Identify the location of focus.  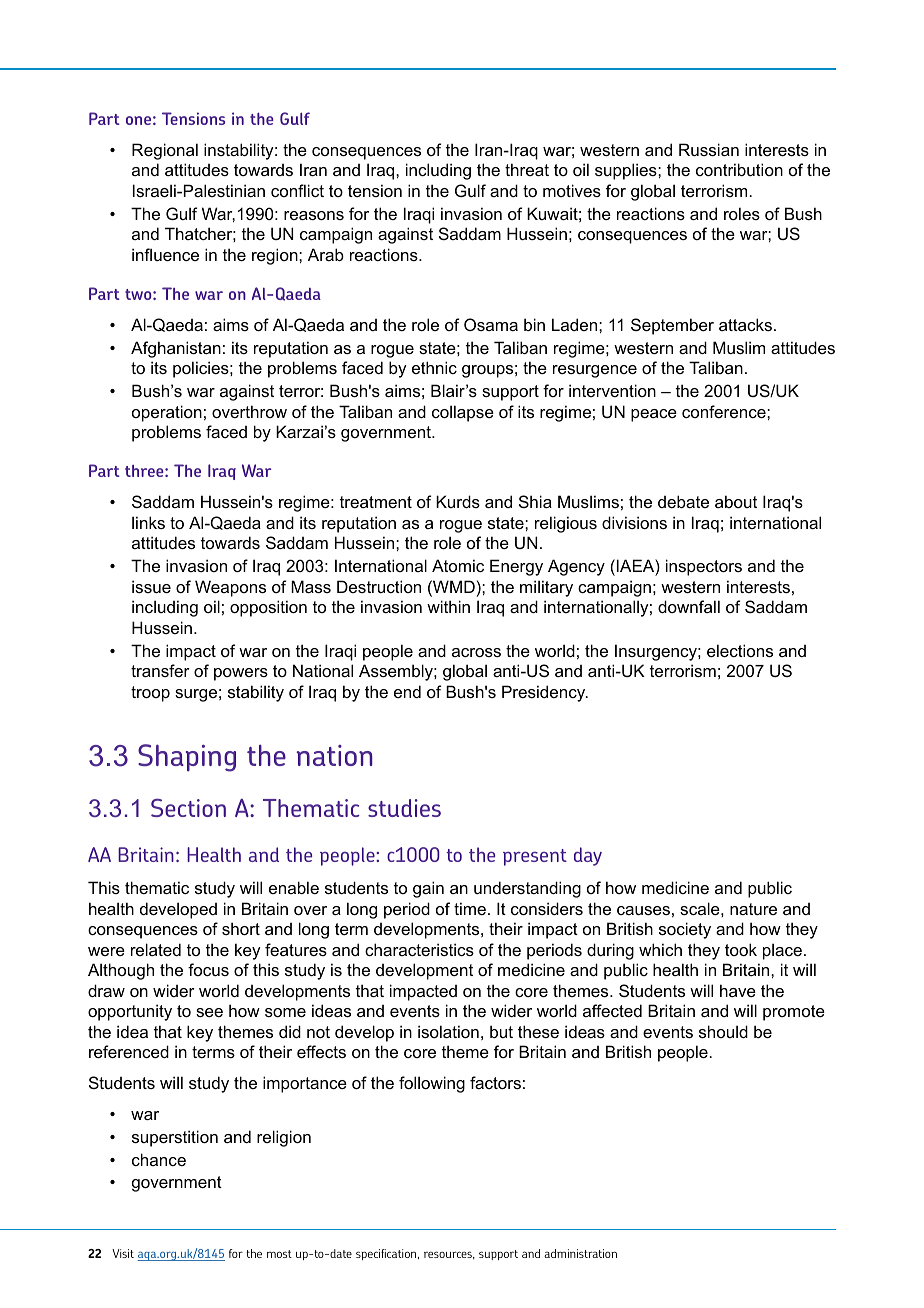
(208, 969).
